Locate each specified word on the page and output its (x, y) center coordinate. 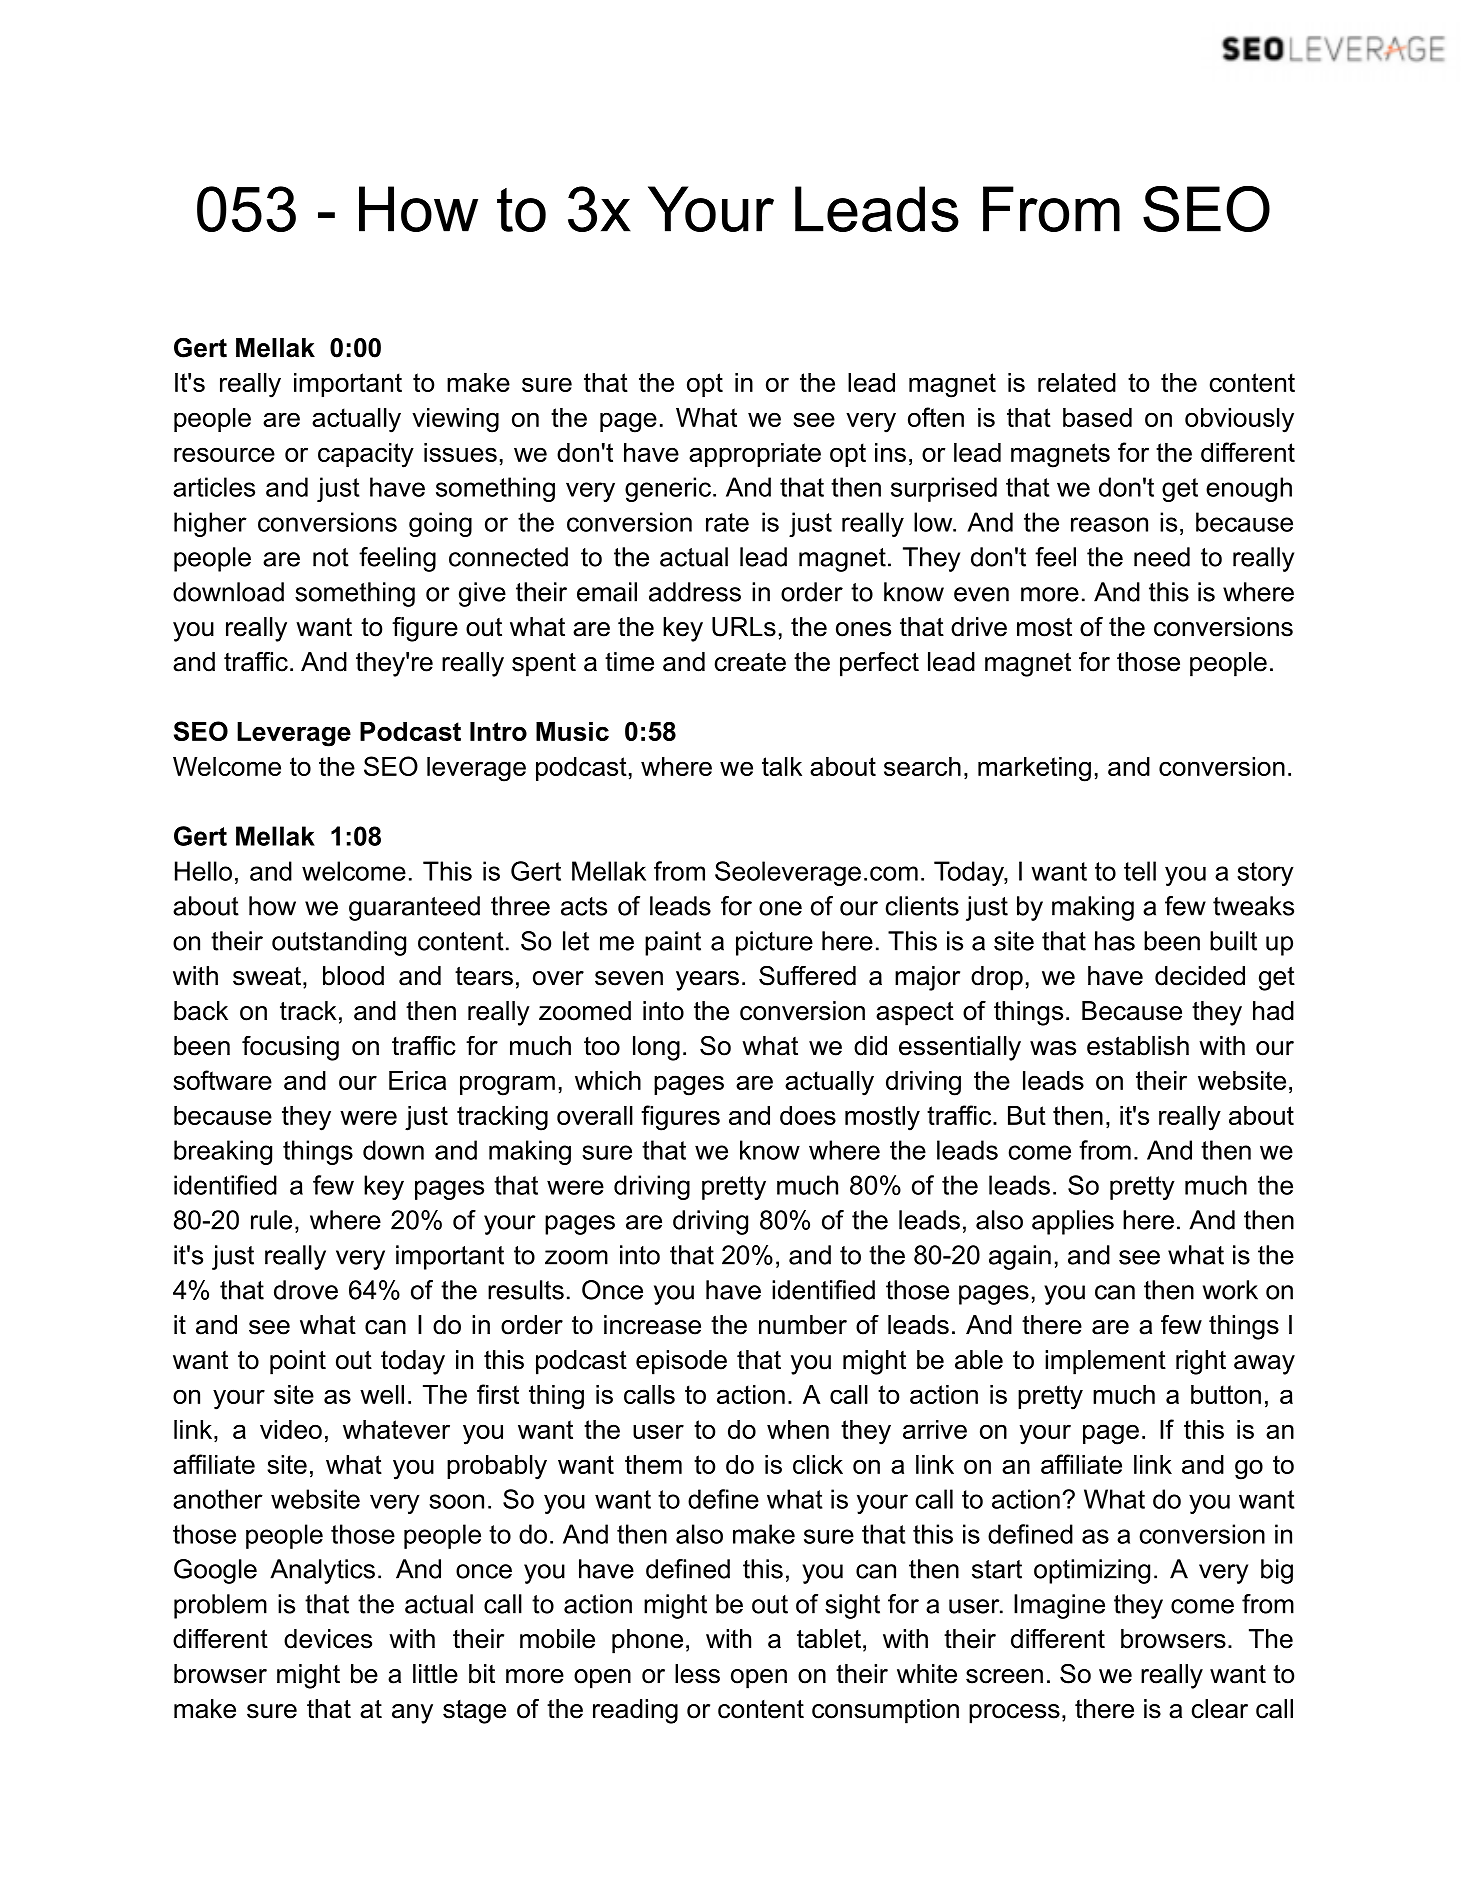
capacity (366, 455)
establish (1138, 1046)
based (1097, 417)
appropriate (755, 455)
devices (328, 1639)
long (656, 1048)
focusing (290, 1048)
